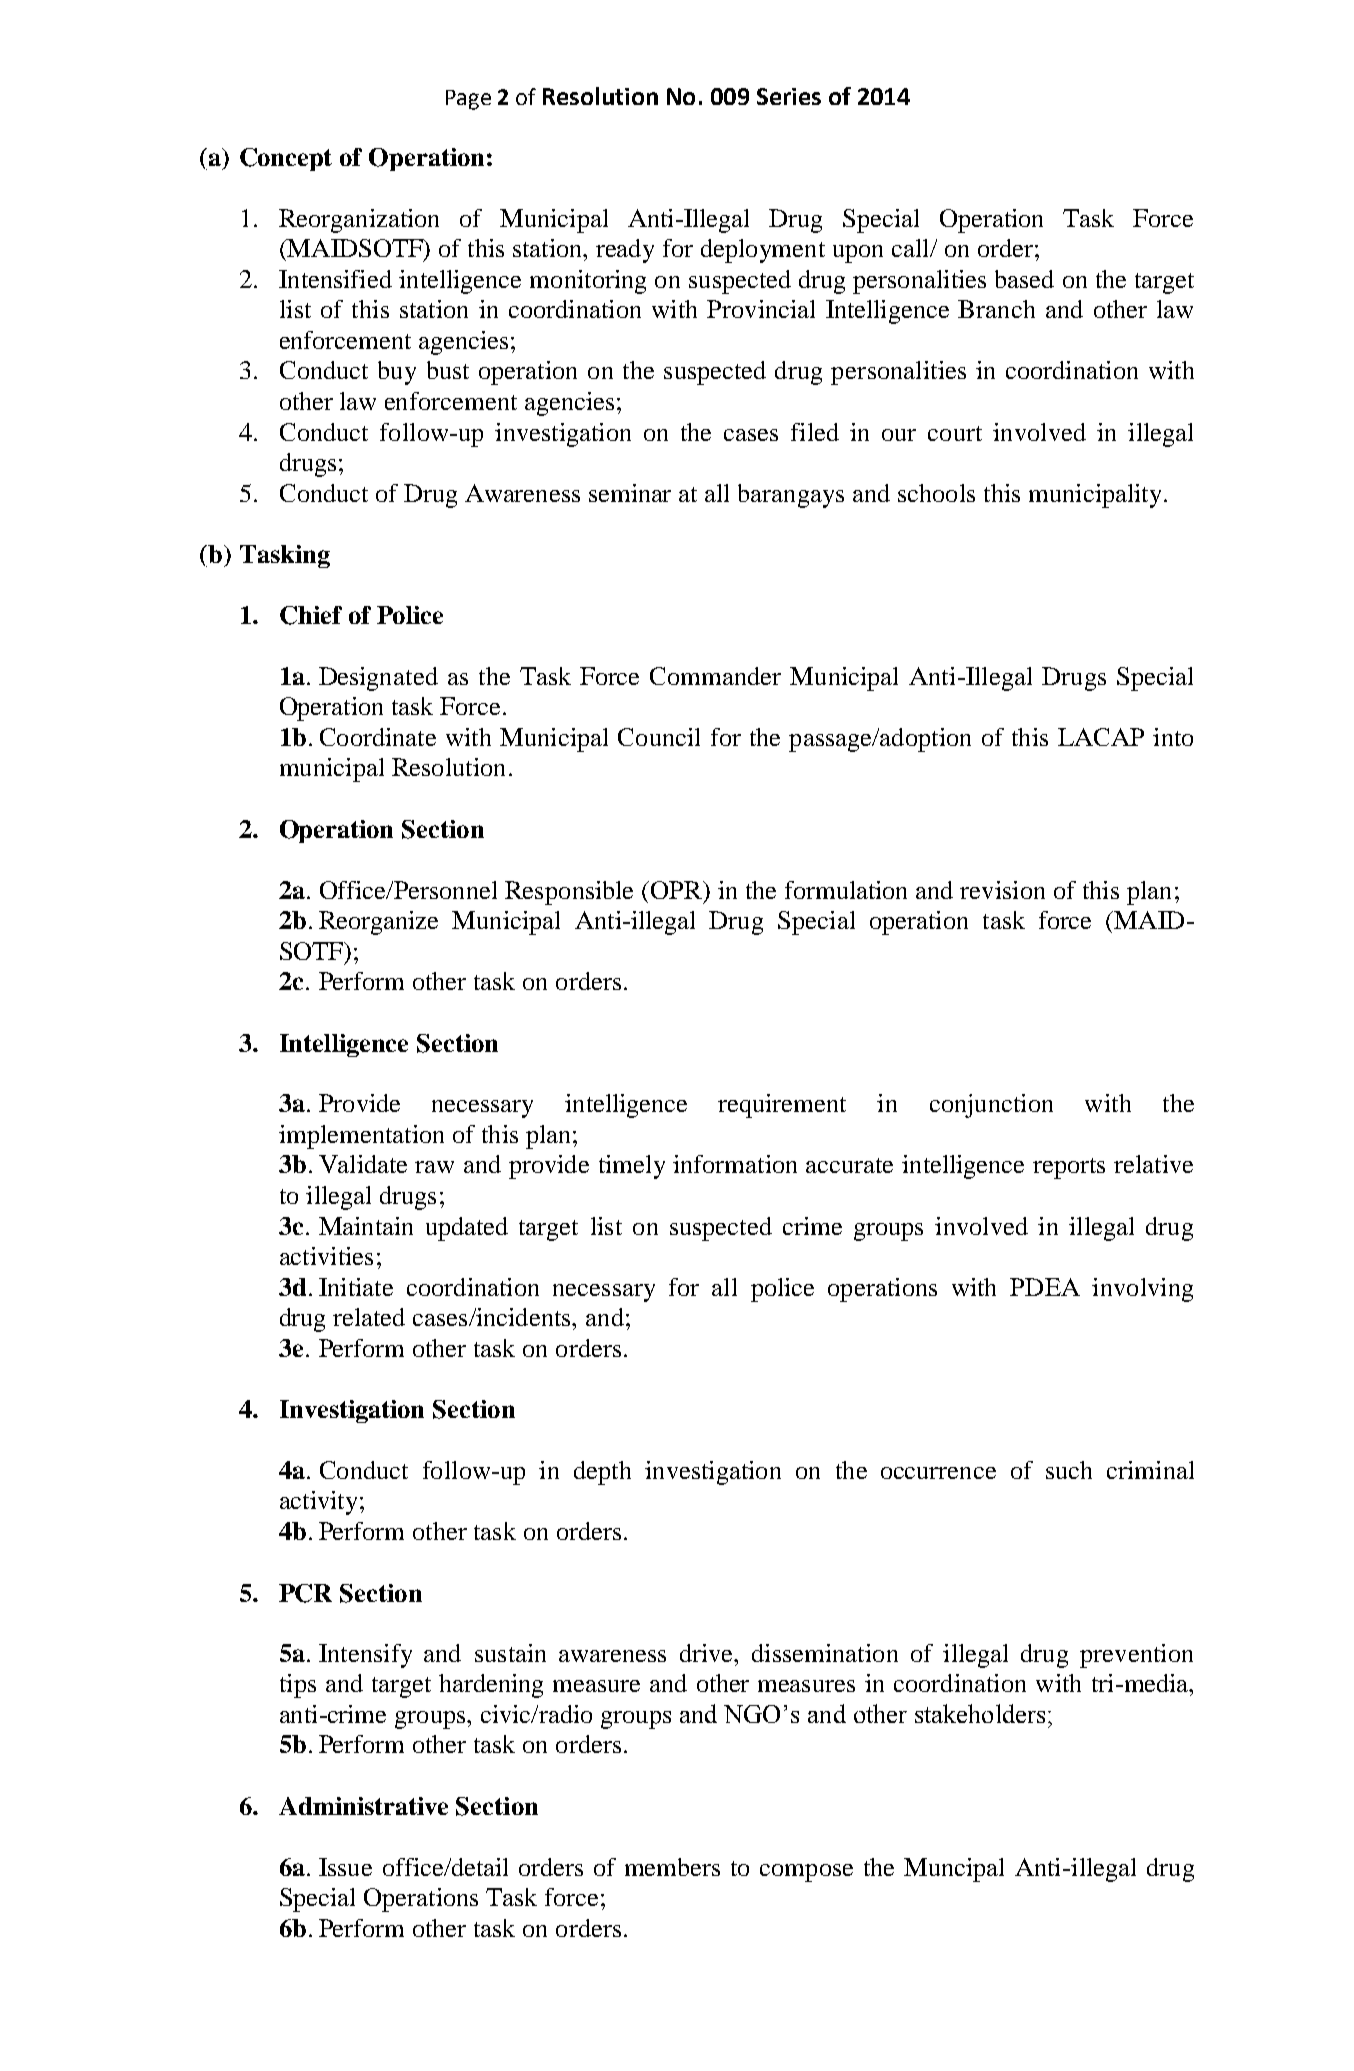 The height and width of the page is (2071, 1354). I want to click on Series, so click(789, 96).
